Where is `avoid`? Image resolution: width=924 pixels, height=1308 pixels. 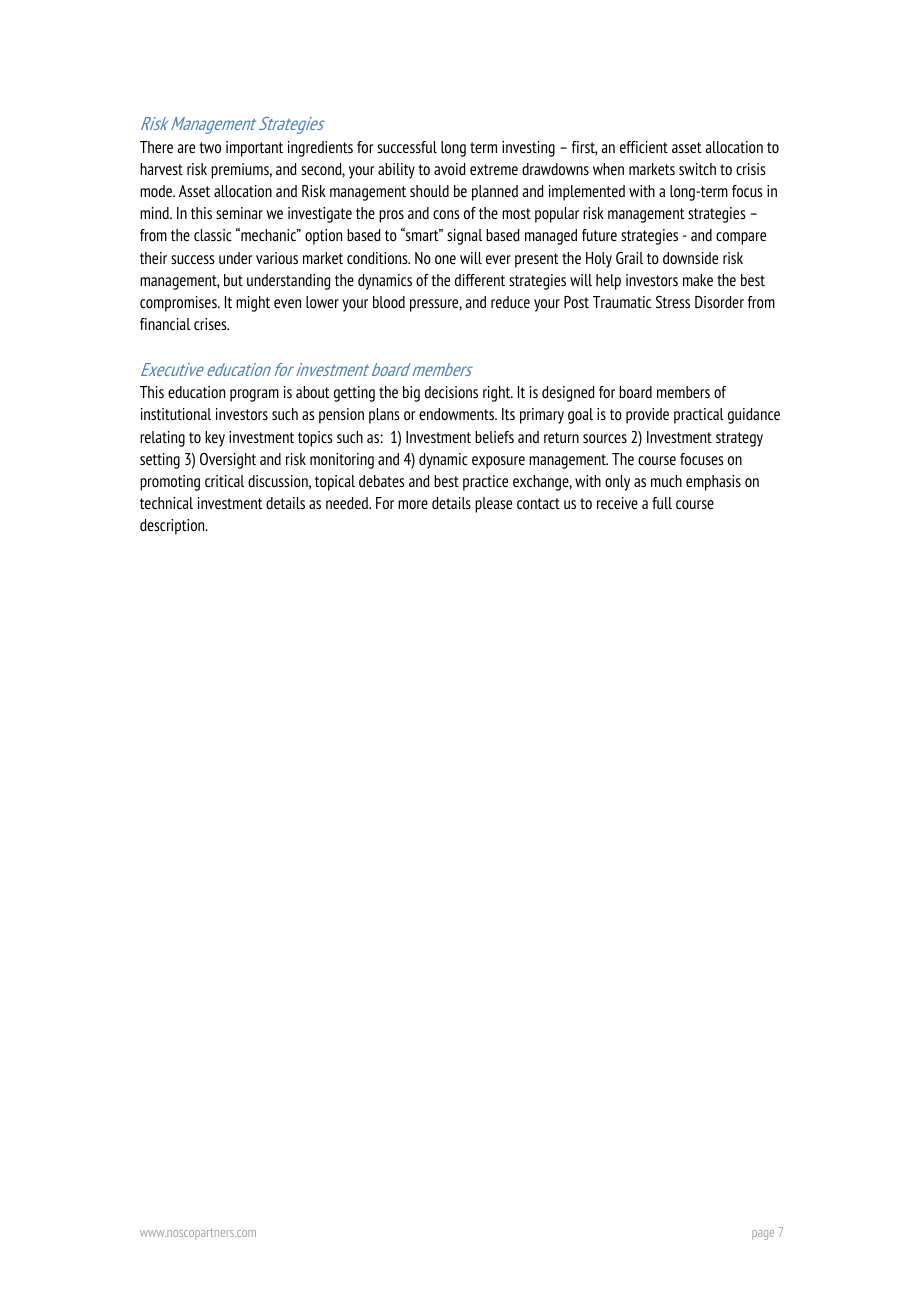 avoid is located at coordinates (450, 169).
